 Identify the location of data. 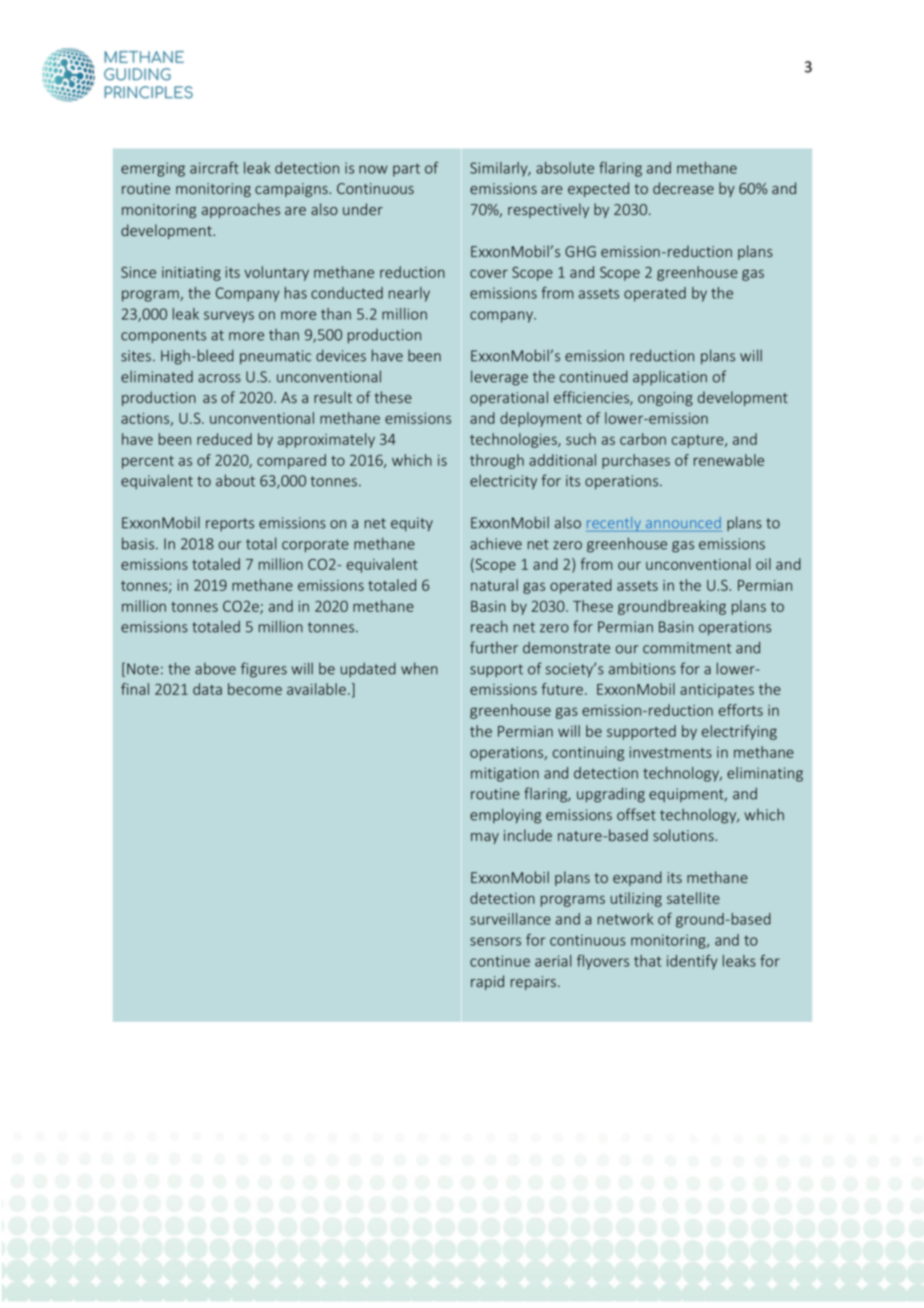
(207, 689).
